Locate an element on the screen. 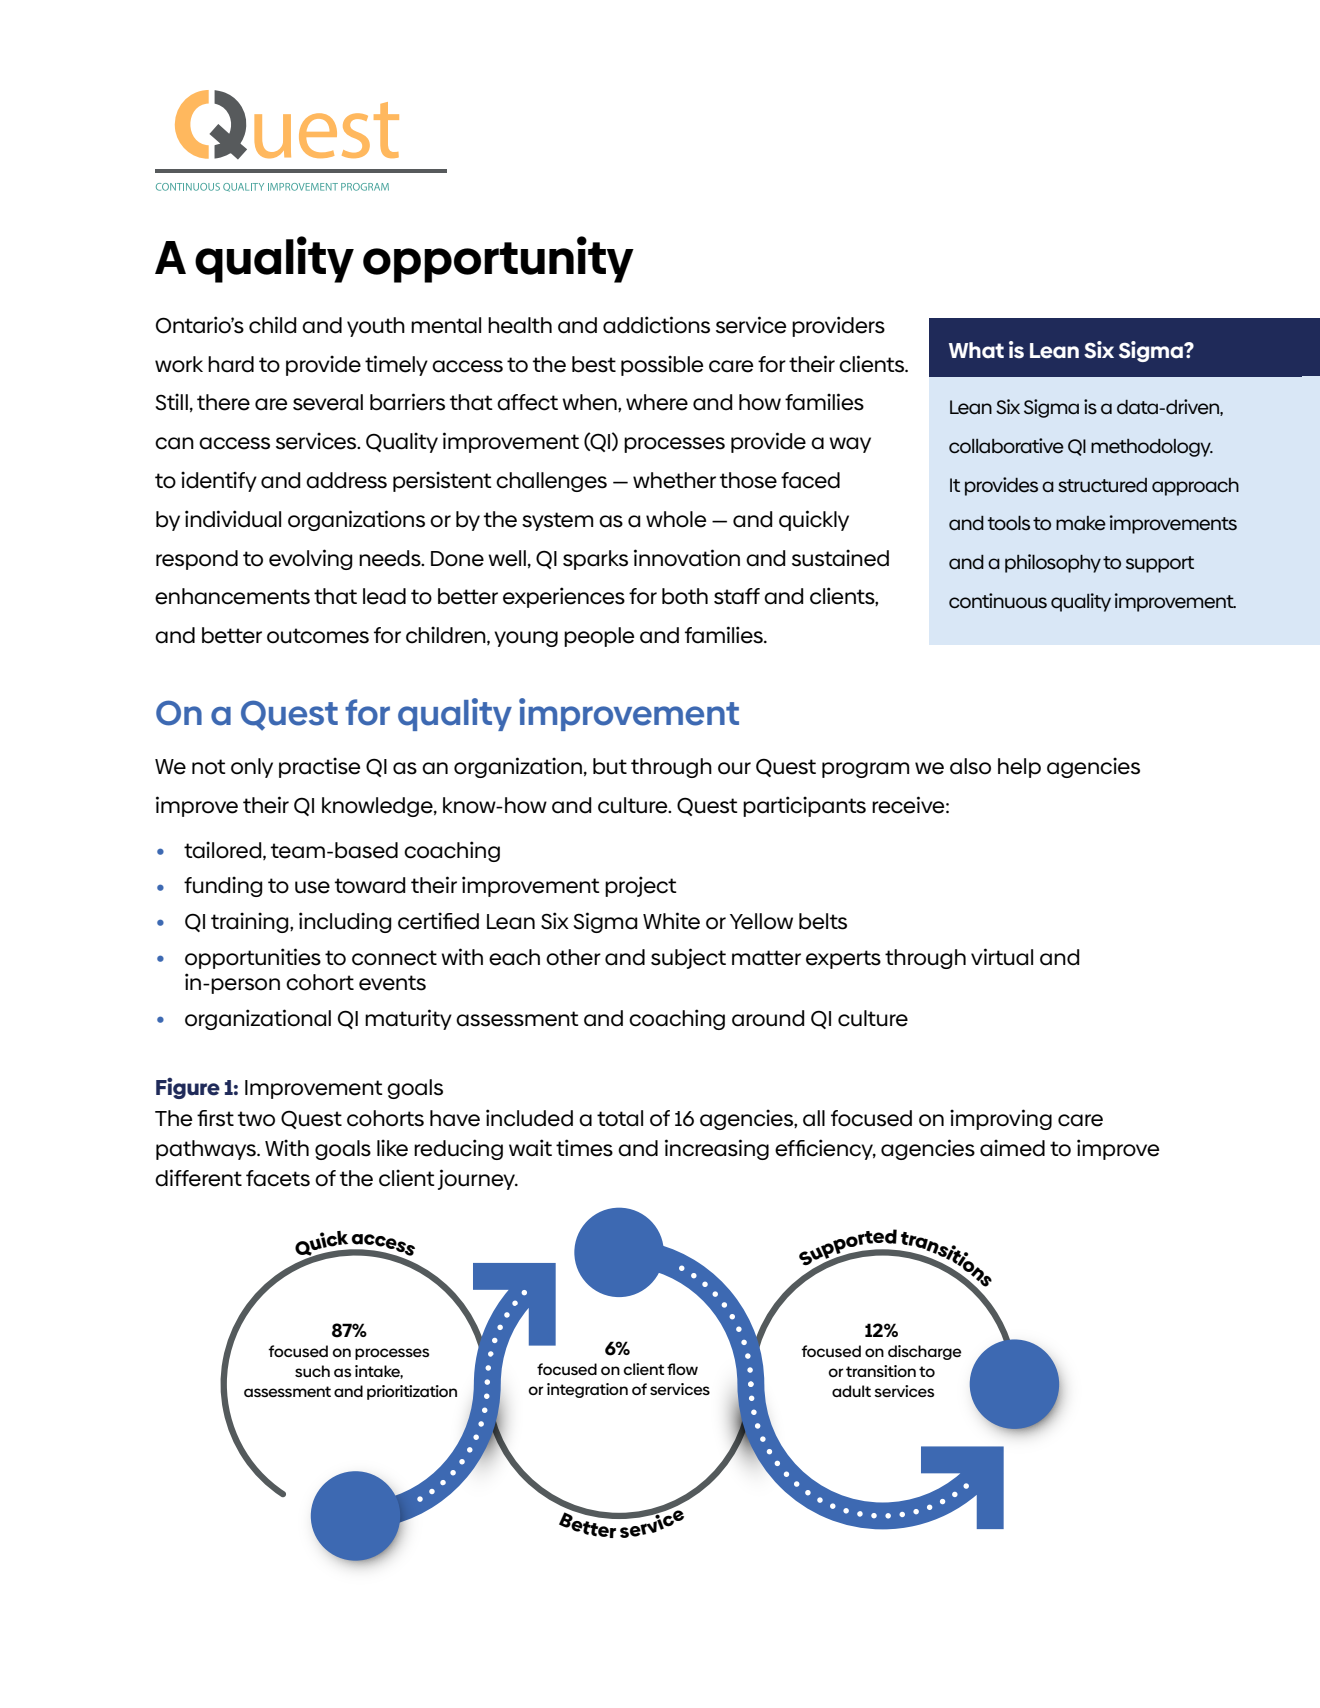 This screenshot has height=1708, width=1320. addictions is located at coordinates (656, 325).
